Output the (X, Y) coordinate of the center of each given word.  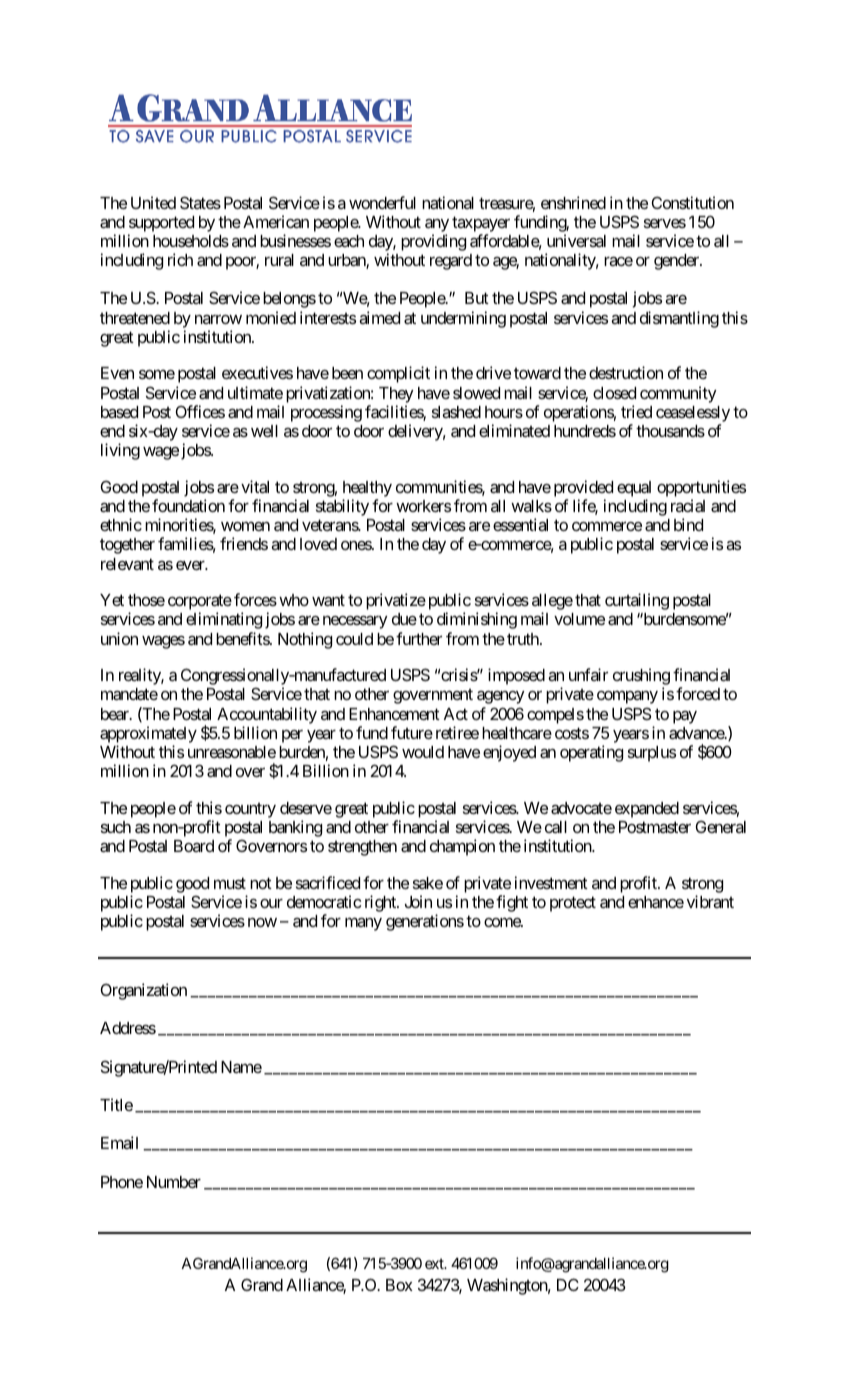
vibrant (710, 901)
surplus (652, 754)
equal (634, 489)
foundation (188, 505)
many (363, 924)
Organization (144, 991)
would (423, 752)
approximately (148, 734)
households (191, 241)
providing (433, 242)
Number (174, 1182)
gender (677, 262)
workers (423, 506)
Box (399, 1285)
